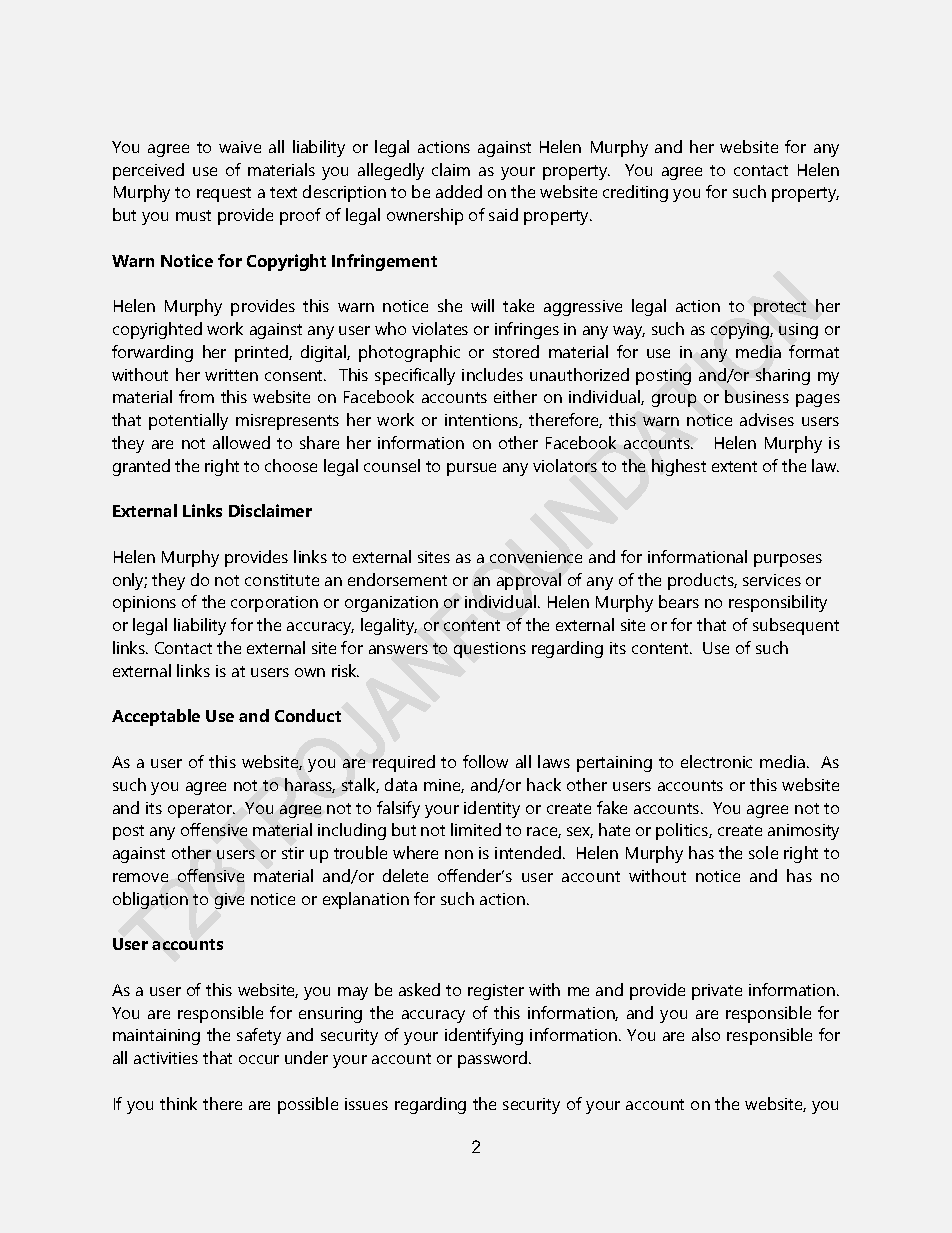 The width and height of the document is (952, 1233). Describe the element at coordinates (757, 396) in the document. I see `business` at that location.
